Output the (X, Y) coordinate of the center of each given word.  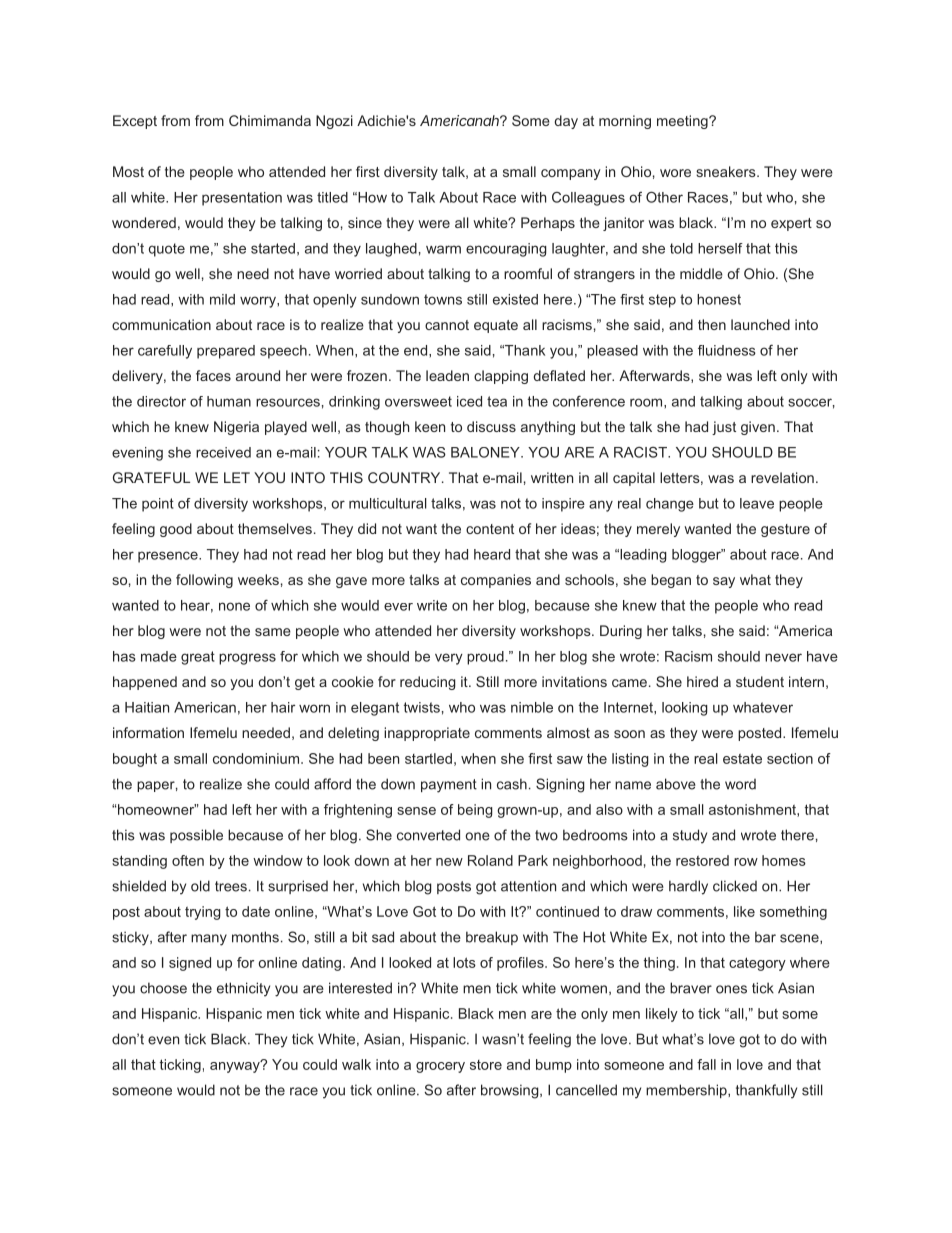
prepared (226, 352)
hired (702, 681)
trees (231, 886)
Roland (490, 860)
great (198, 658)
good (176, 530)
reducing (428, 683)
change (670, 505)
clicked (735, 886)
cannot (447, 325)
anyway (236, 1066)
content (490, 529)
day (566, 122)
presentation (242, 199)
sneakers (727, 171)
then (712, 324)
